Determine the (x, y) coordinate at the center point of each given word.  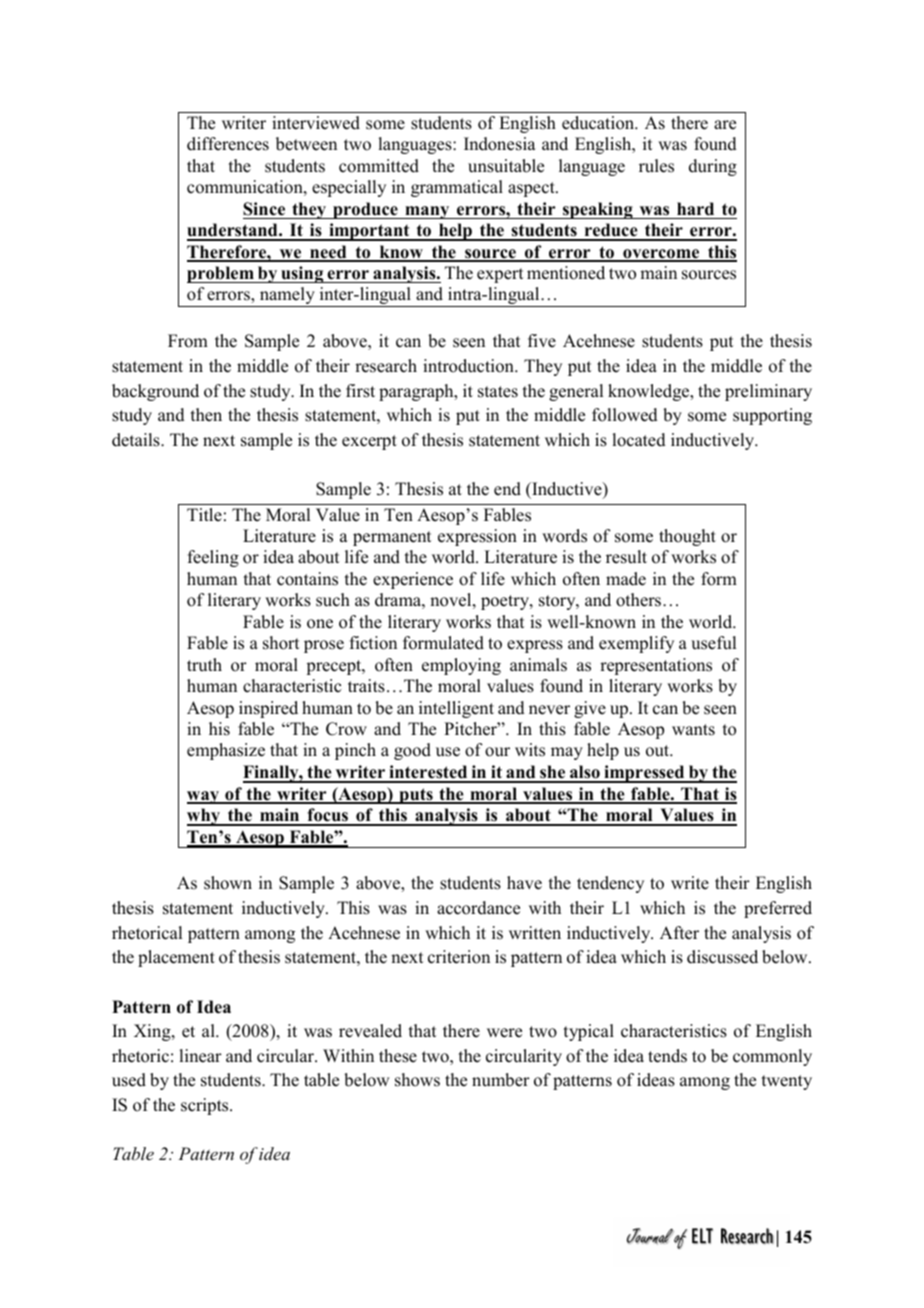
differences (228, 144)
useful (713, 643)
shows (417, 1080)
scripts (206, 1106)
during (713, 167)
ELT (702, 1236)
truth (204, 665)
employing (461, 666)
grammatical (457, 188)
